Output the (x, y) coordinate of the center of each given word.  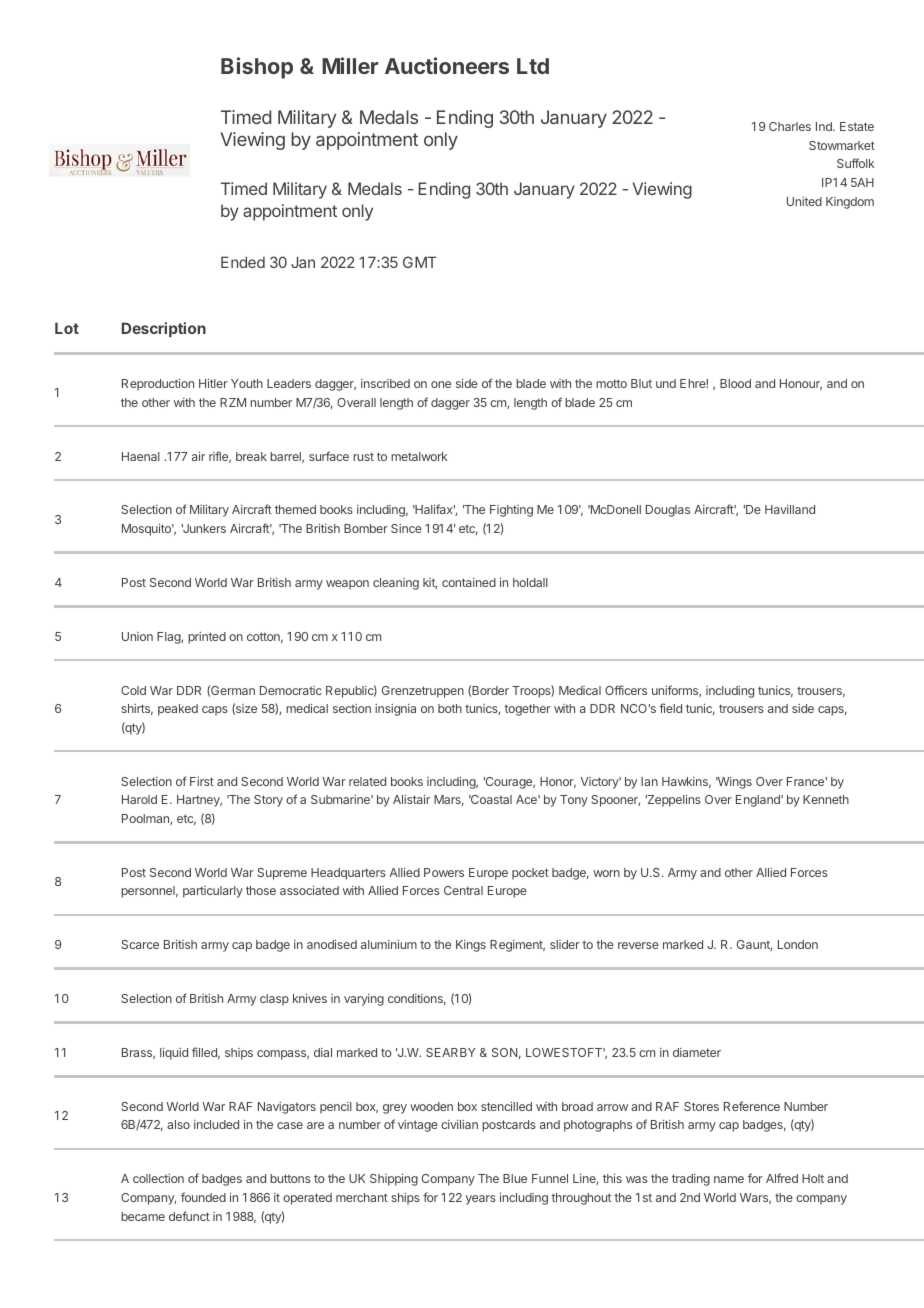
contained (469, 582)
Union (137, 636)
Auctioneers (447, 65)
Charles (790, 126)
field (670, 708)
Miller (350, 65)
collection (158, 1178)
